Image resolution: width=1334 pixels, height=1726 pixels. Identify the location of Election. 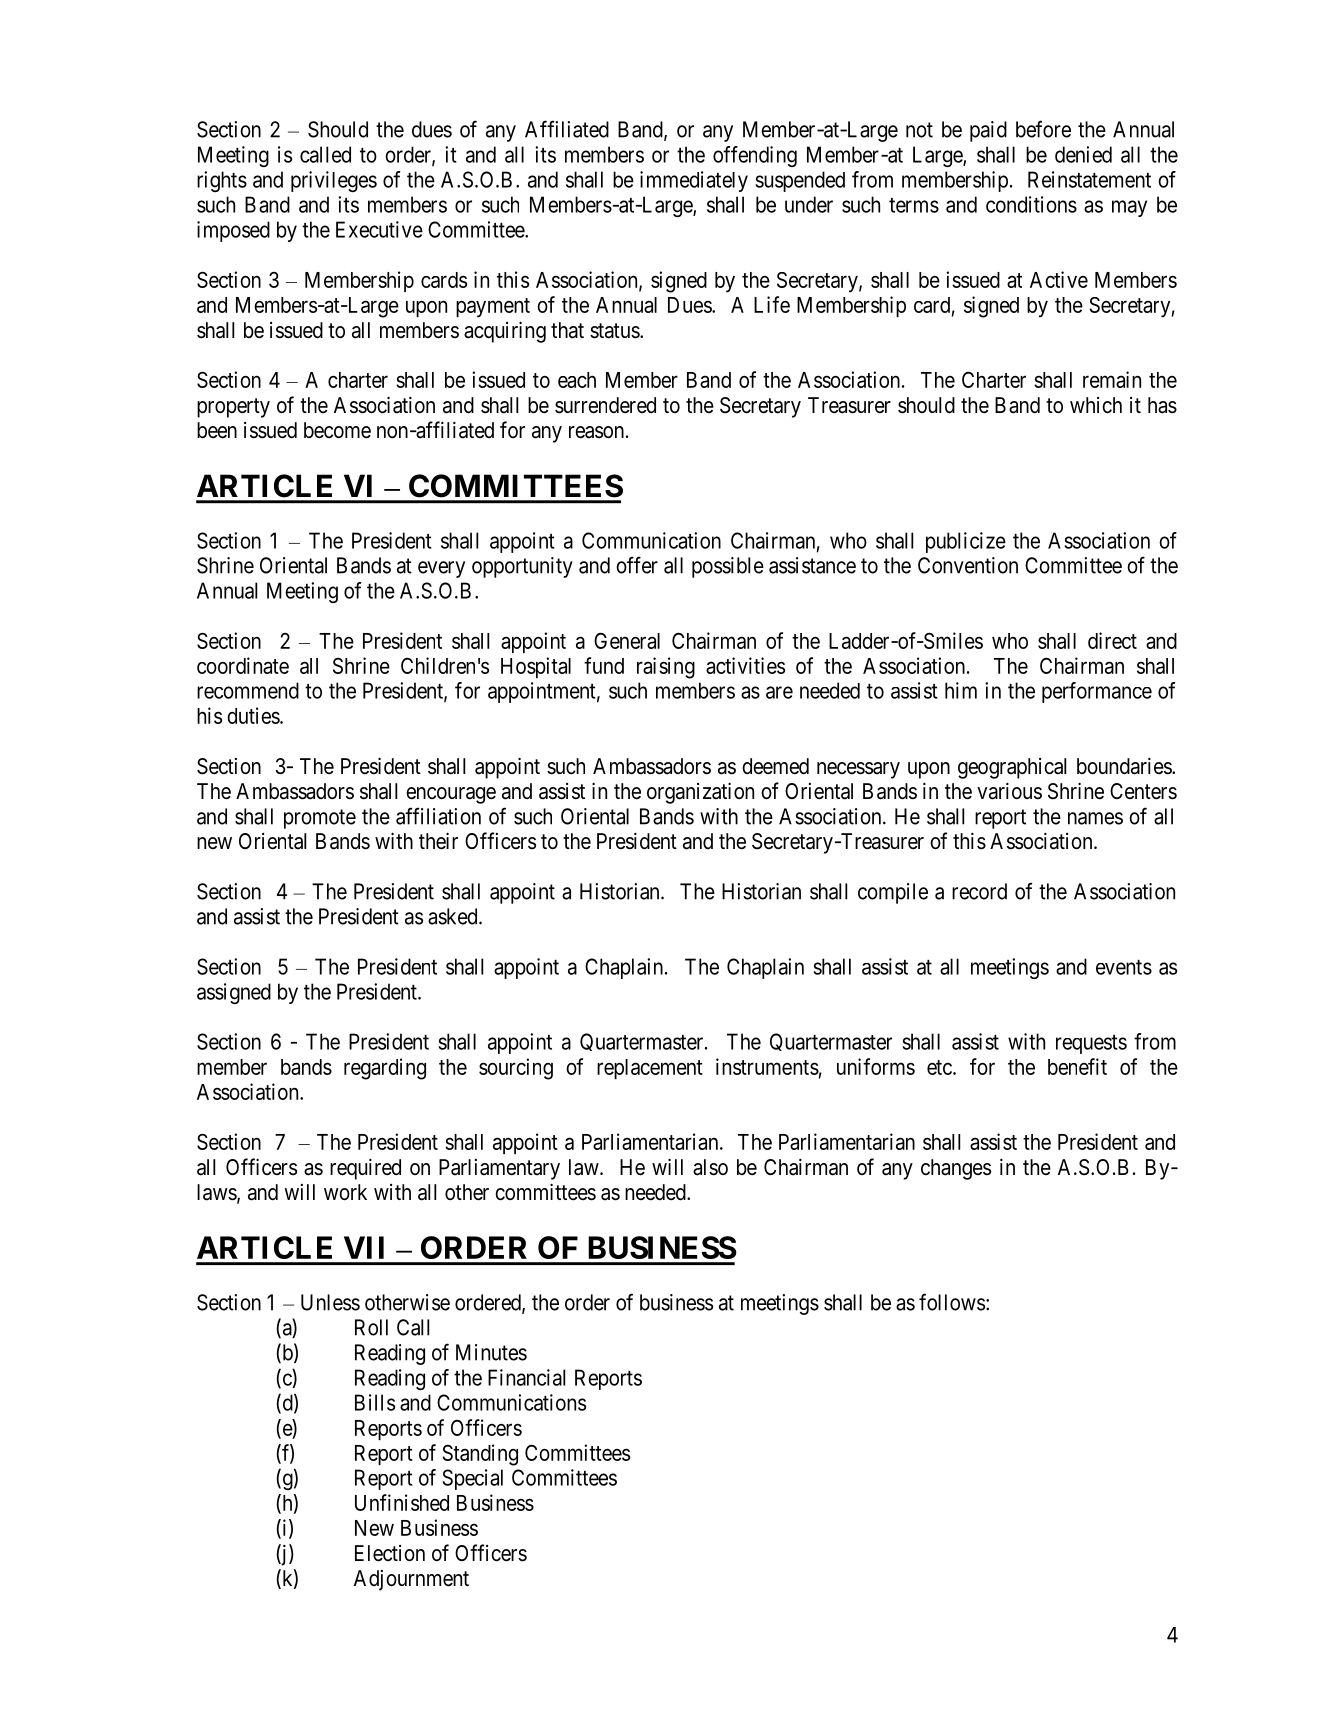
(390, 1553).
